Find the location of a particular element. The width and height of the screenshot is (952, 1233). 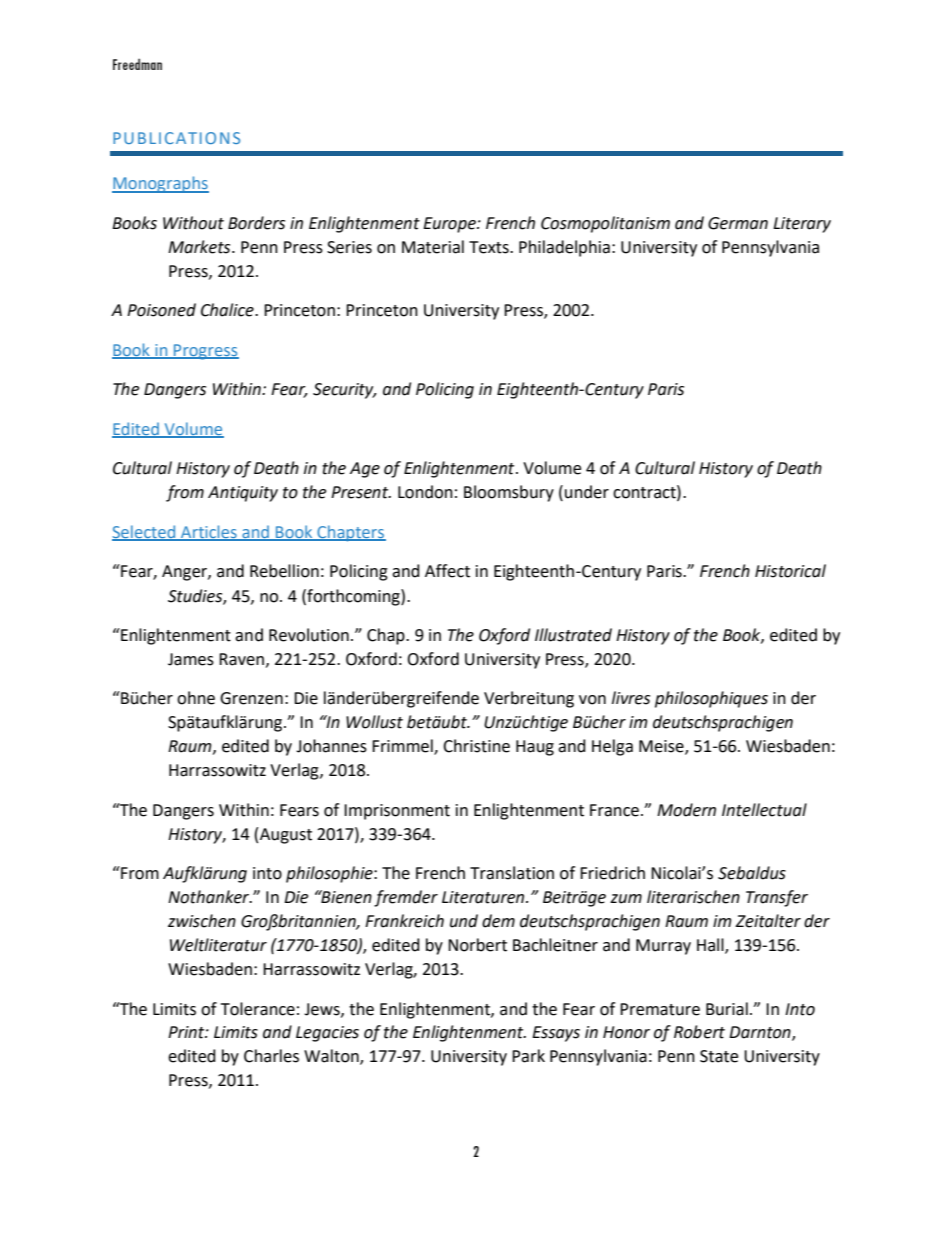

Texts is located at coordinates (490, 247).
